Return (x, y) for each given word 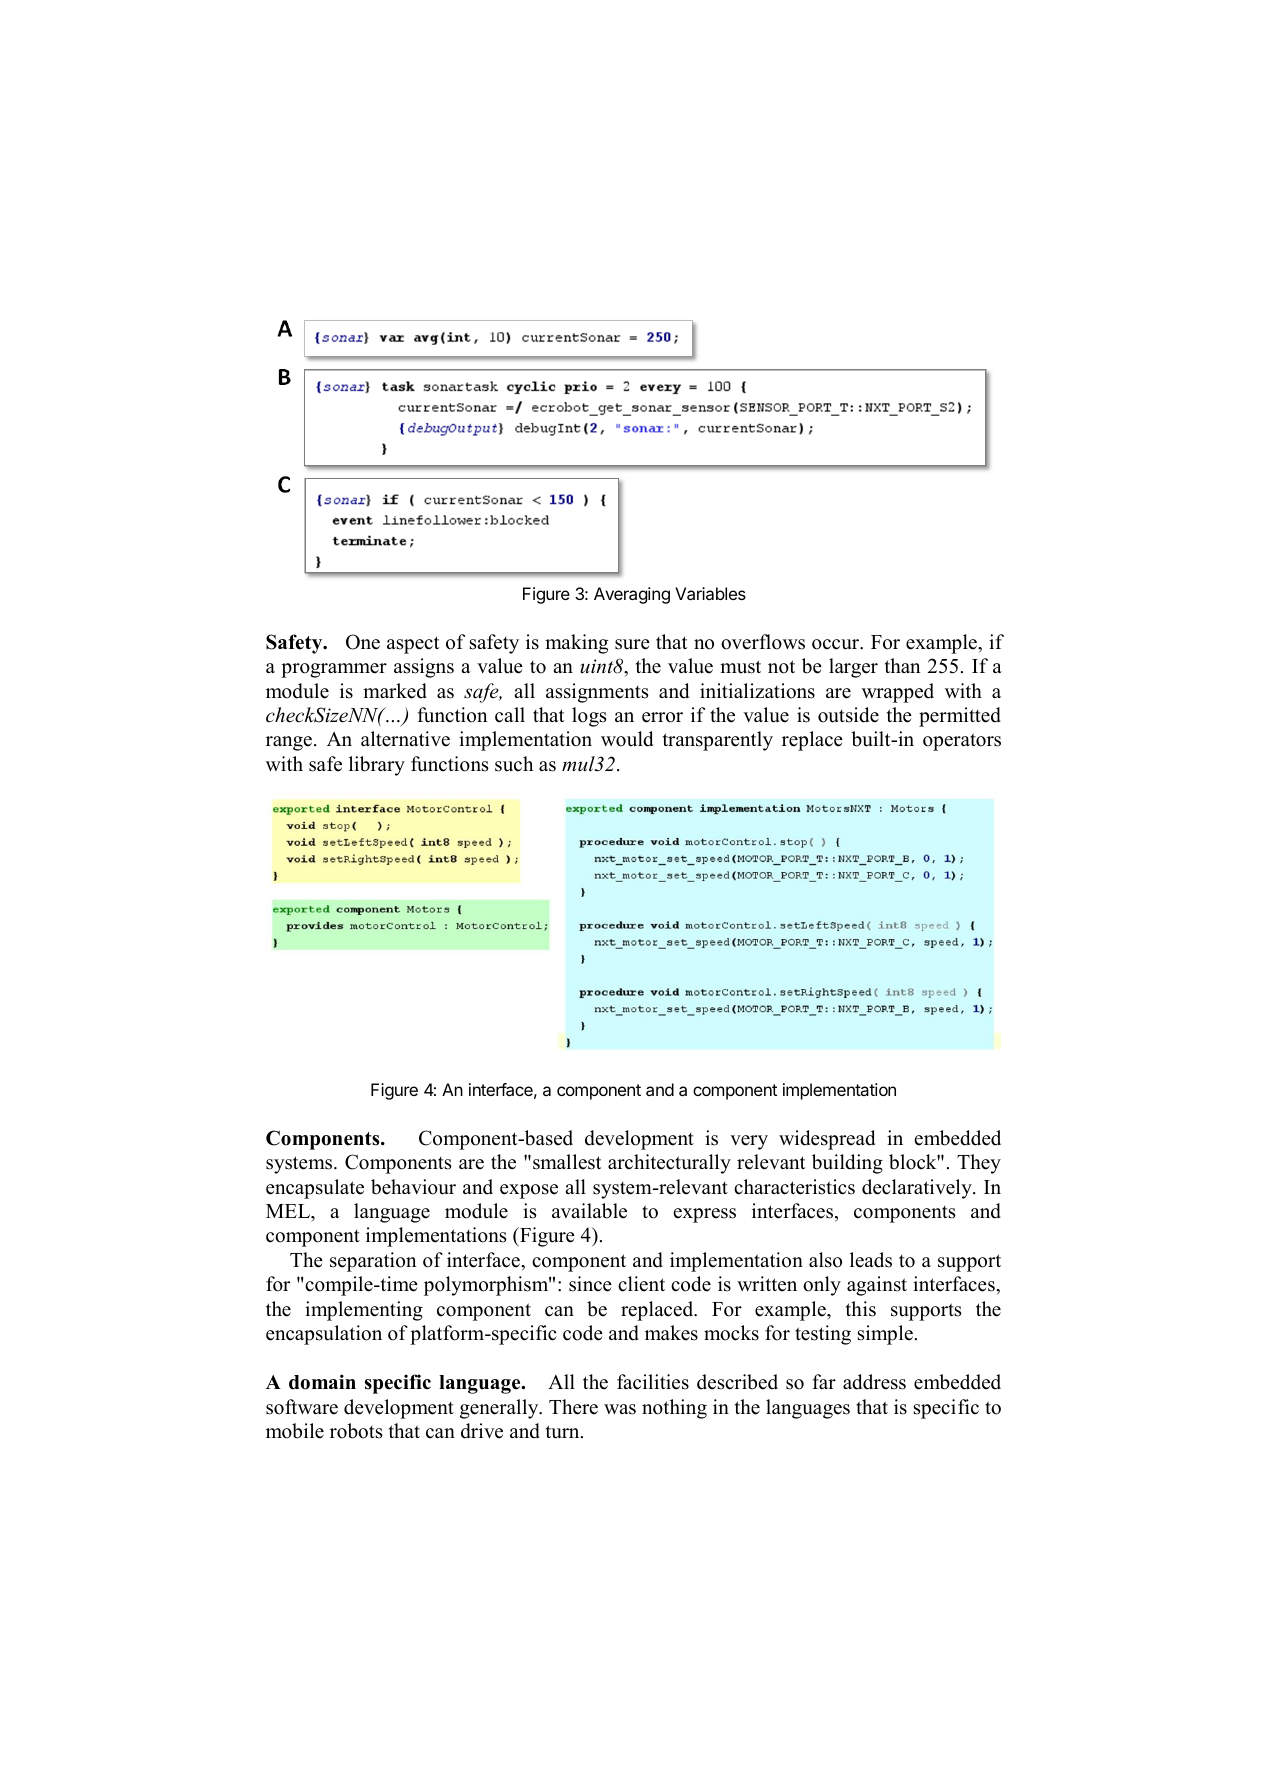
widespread (827, 1140)
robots (356, 1431)
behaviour (413, 1187)
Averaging (632, 595)
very (749, 1142)
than (903, 665)
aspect (413, 645)
